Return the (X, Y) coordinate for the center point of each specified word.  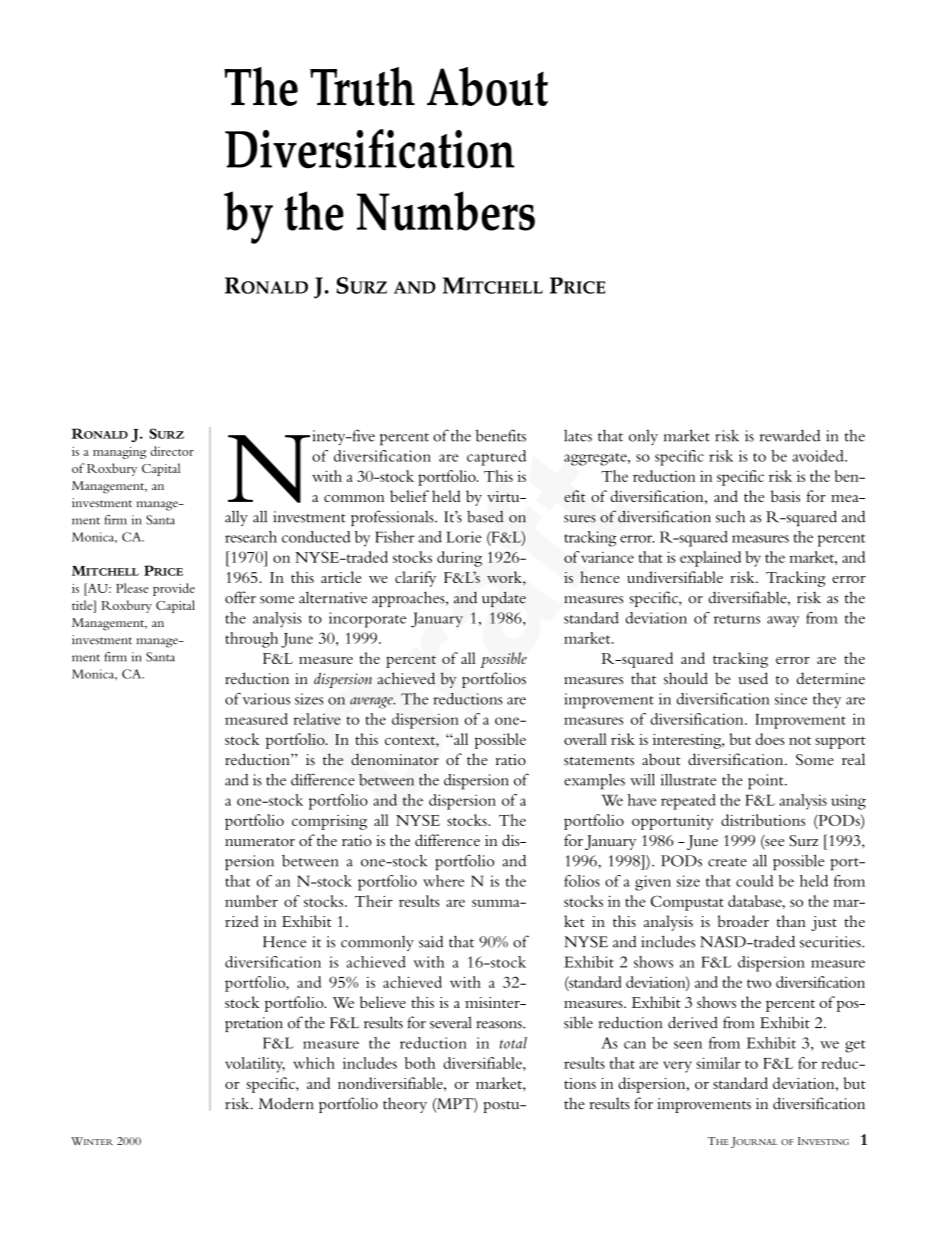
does (770, 739)
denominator (395, 759)
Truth (362, 86)
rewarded (790, 436)
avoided (819, 456)
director (172, 451)
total (513, 1043)
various (266, 699)
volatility (255, 1065)
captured (496, 458)
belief (409, 496)
